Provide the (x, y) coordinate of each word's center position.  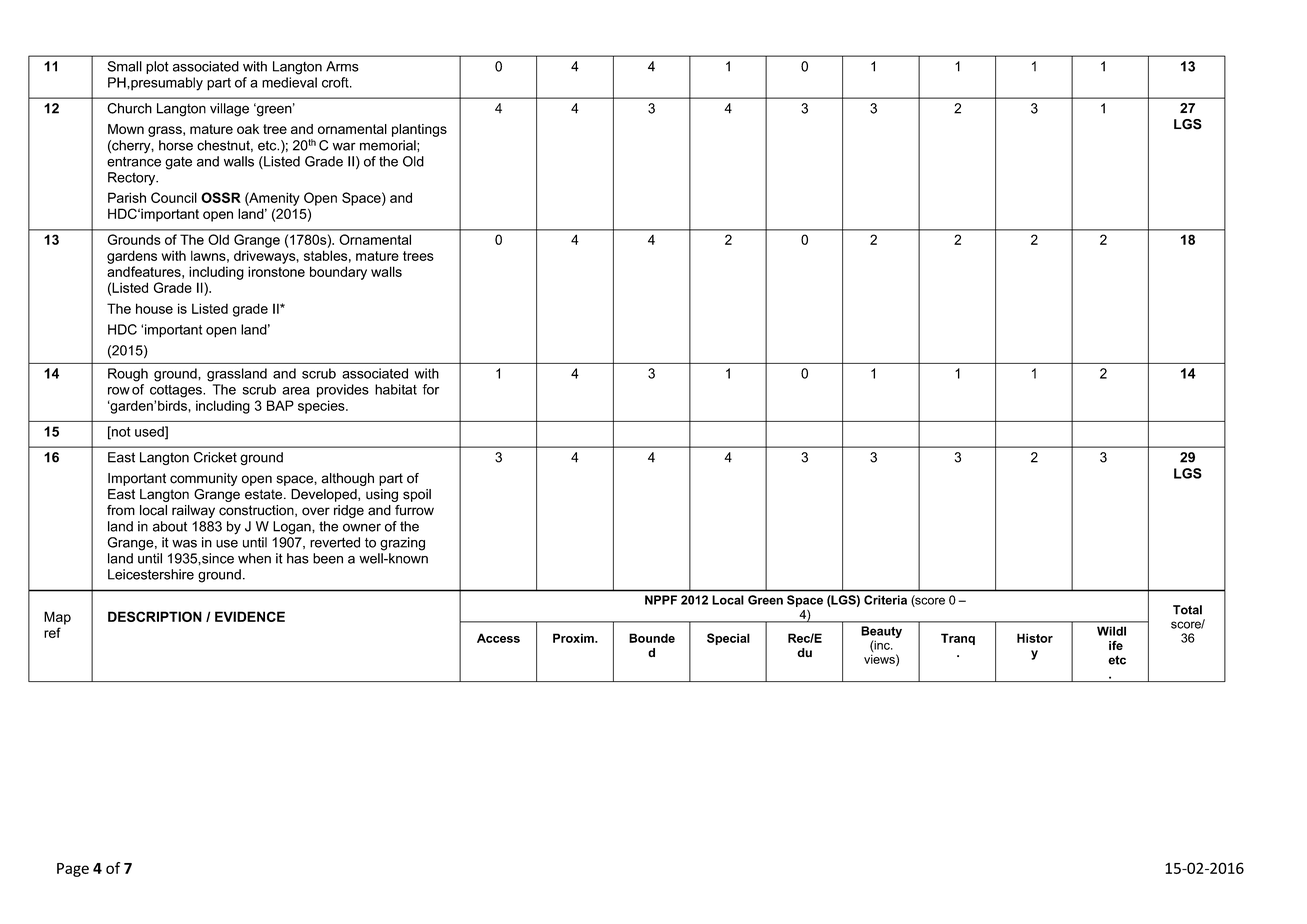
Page (73, 870)
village (229, 110)
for (431, 389)
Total (1187, 610)
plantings (419, 130)
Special (728, 639)
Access (498, 638)
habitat (396, 389)
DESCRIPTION (155, 616)
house (154, 308)
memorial (389, 145)
